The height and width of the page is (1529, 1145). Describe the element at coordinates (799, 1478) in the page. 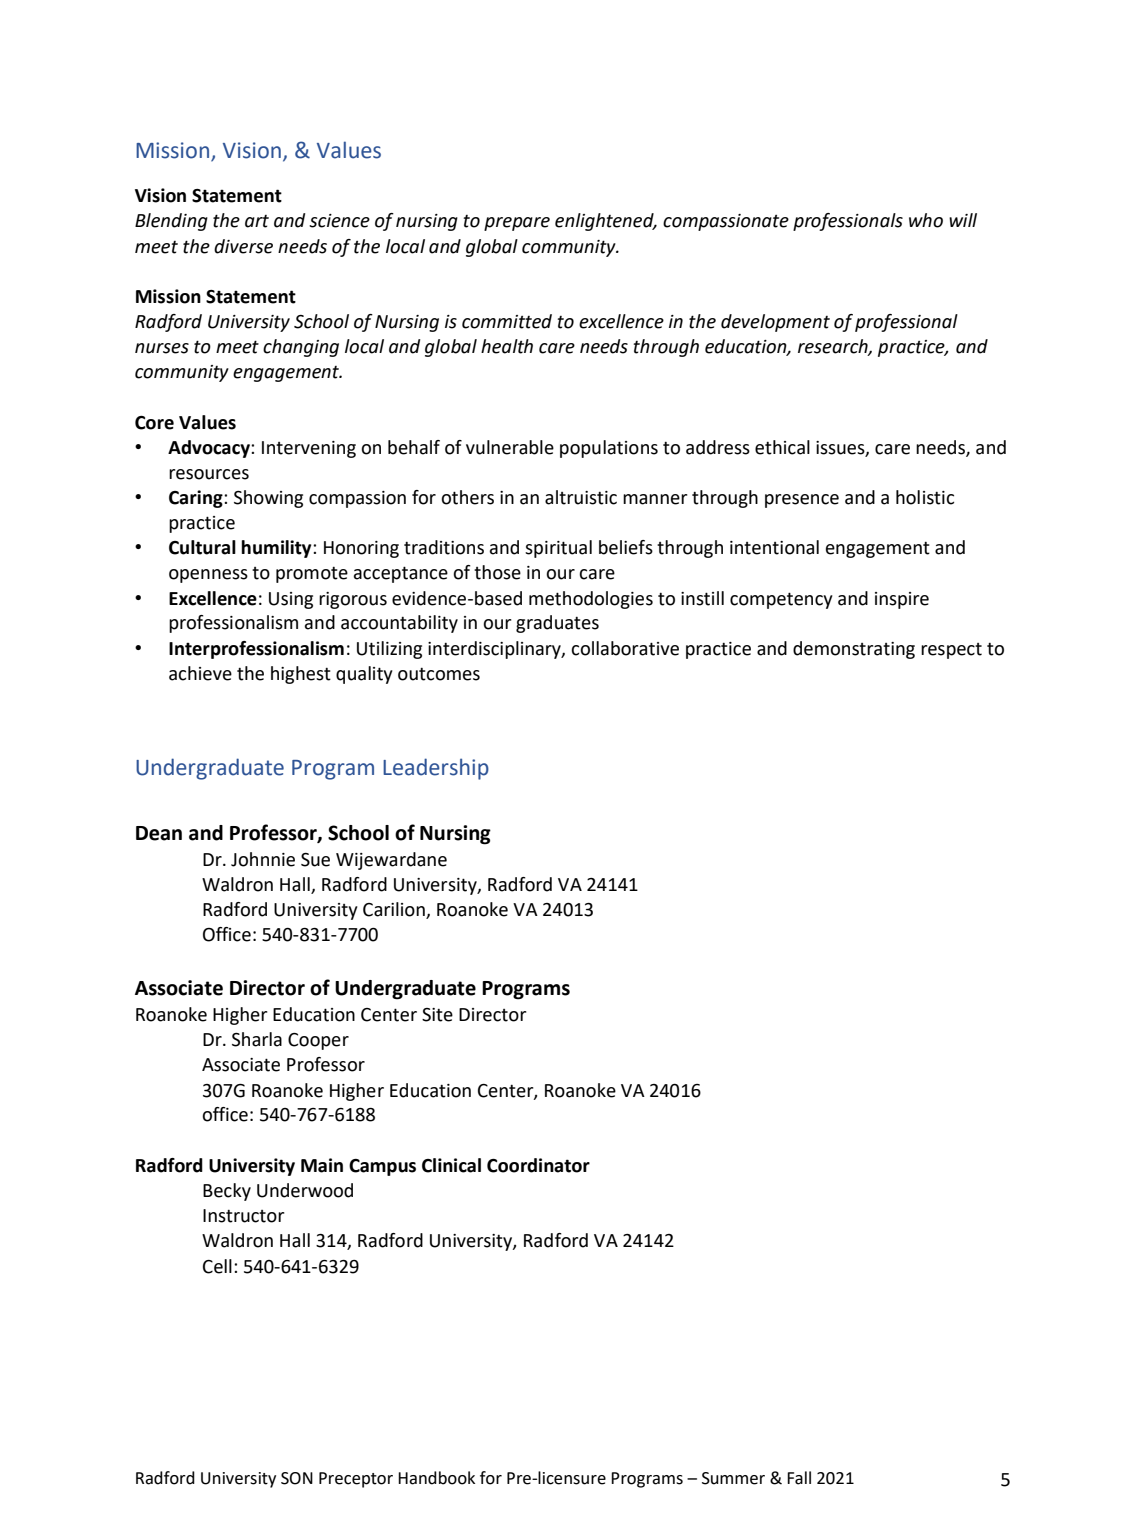

I see `Fall` at that location.
